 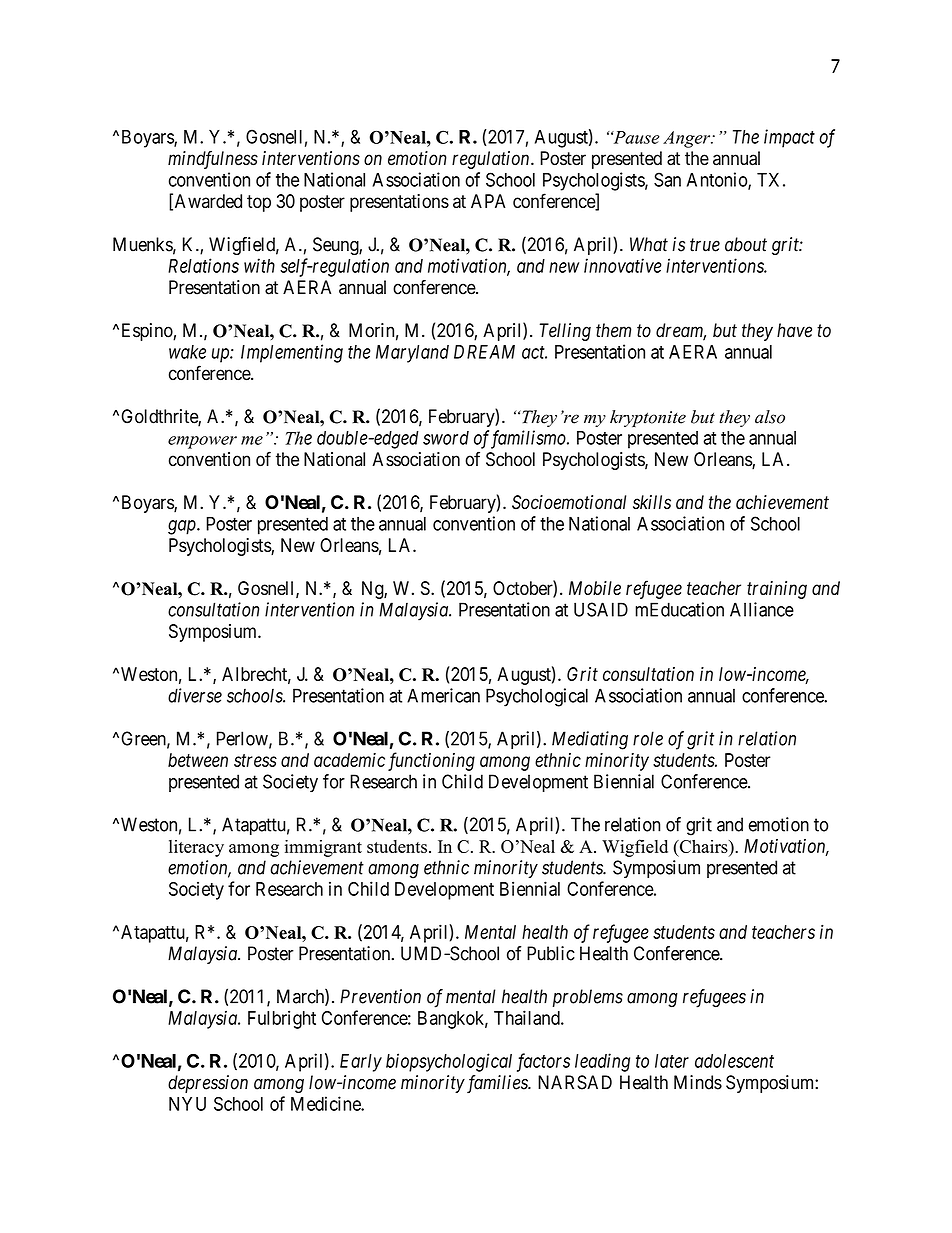 What do you see at coordinates (196, 848) in the screenshot?
I see `literacy` at bounding box center [196, 848].
